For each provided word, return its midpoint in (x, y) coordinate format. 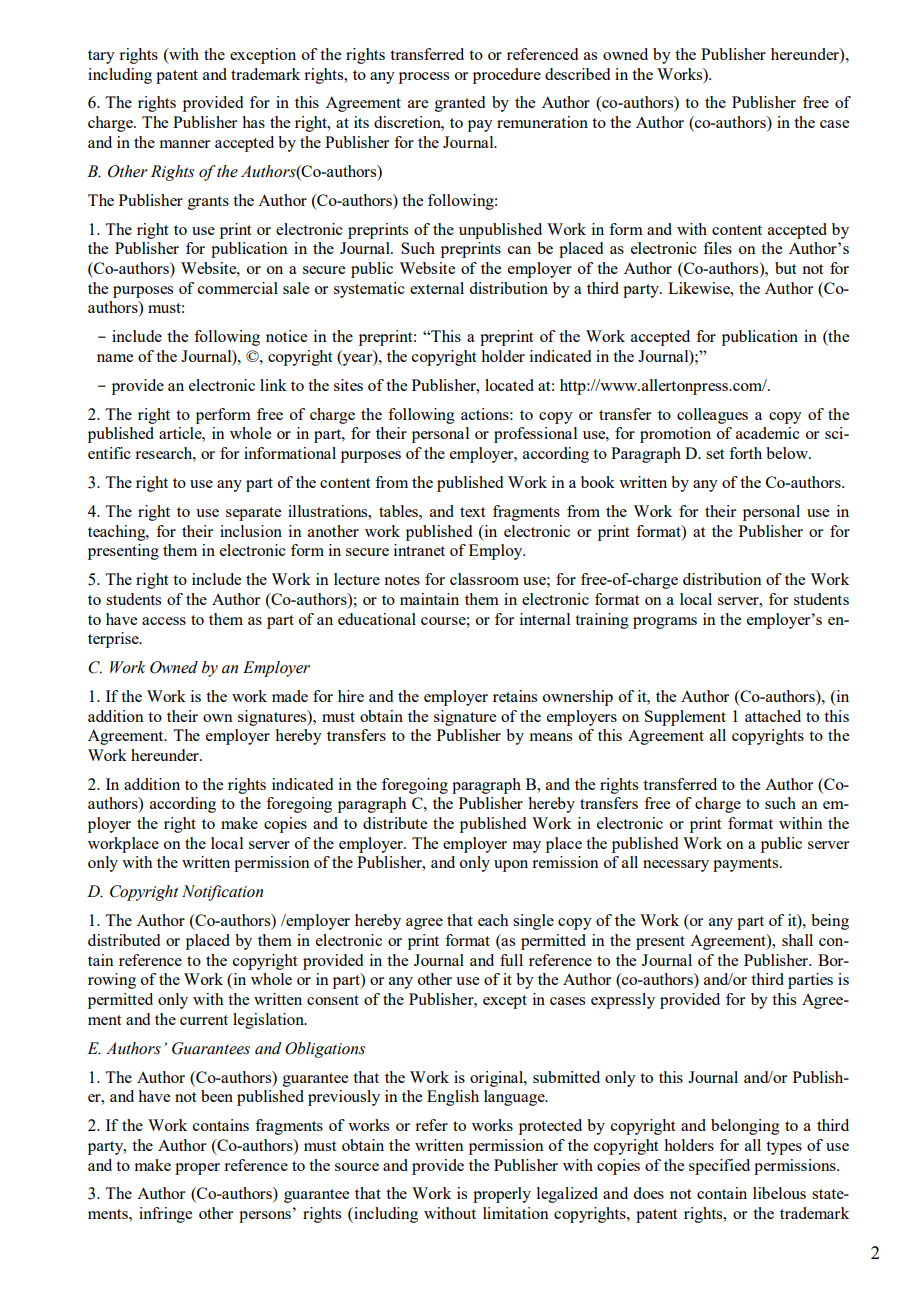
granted (460, 104)
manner (184, 144)
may (526, 847)
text (472, 512)
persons (265, 1217)
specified (719, 1167)
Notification (222, 893)
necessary (676, 866)
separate (253, 514)
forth (745, 453)
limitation (516, 1213)
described (577, 74)
